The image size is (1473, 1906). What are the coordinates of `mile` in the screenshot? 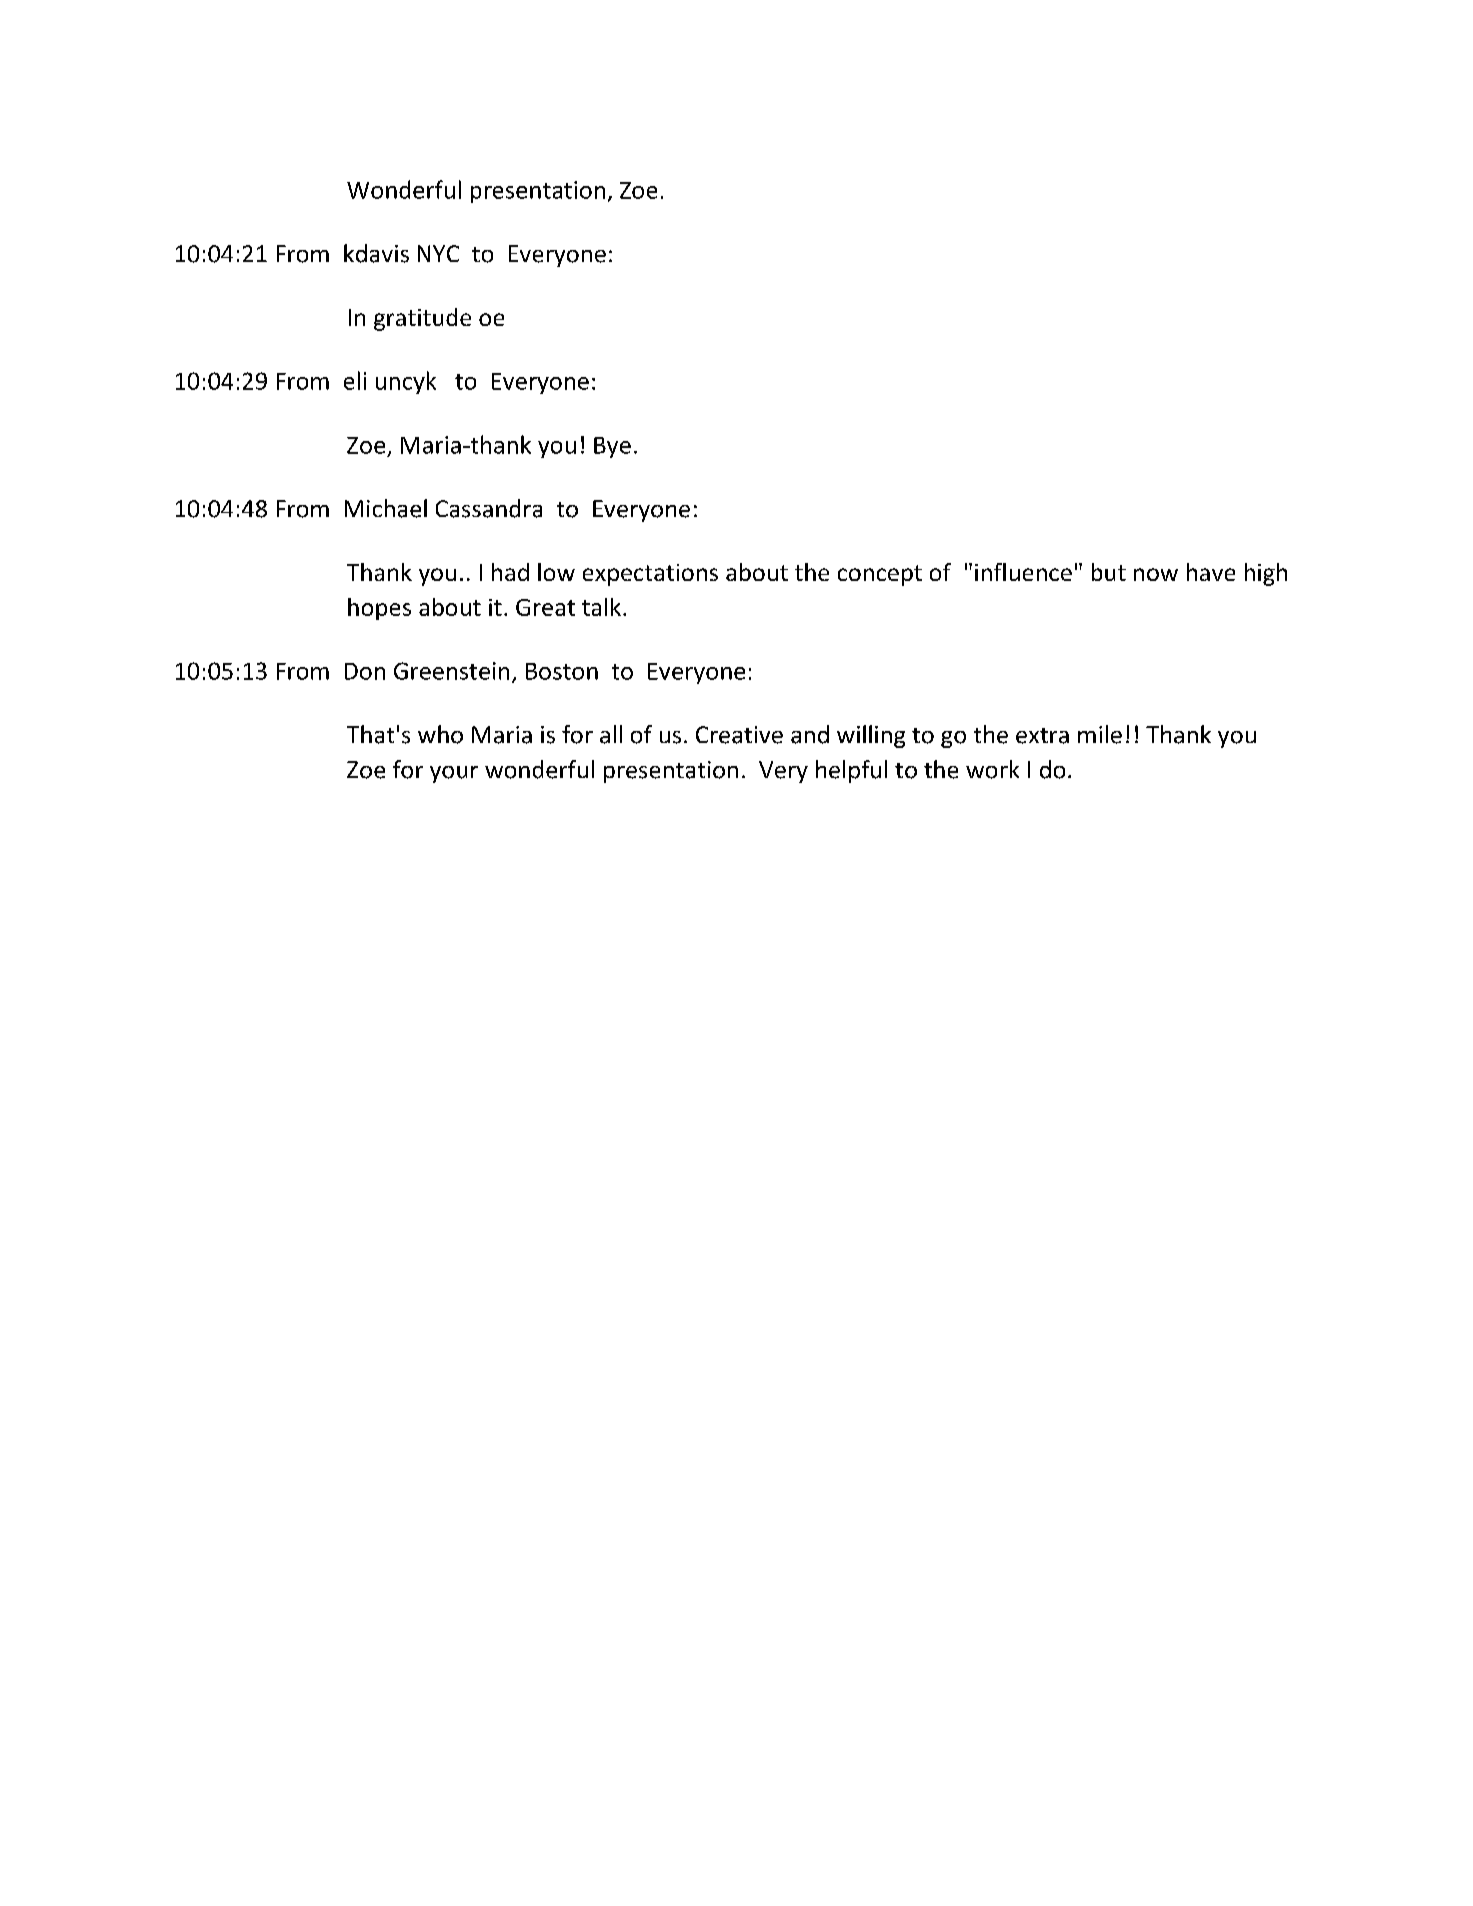 It's located at (1100, 734).
